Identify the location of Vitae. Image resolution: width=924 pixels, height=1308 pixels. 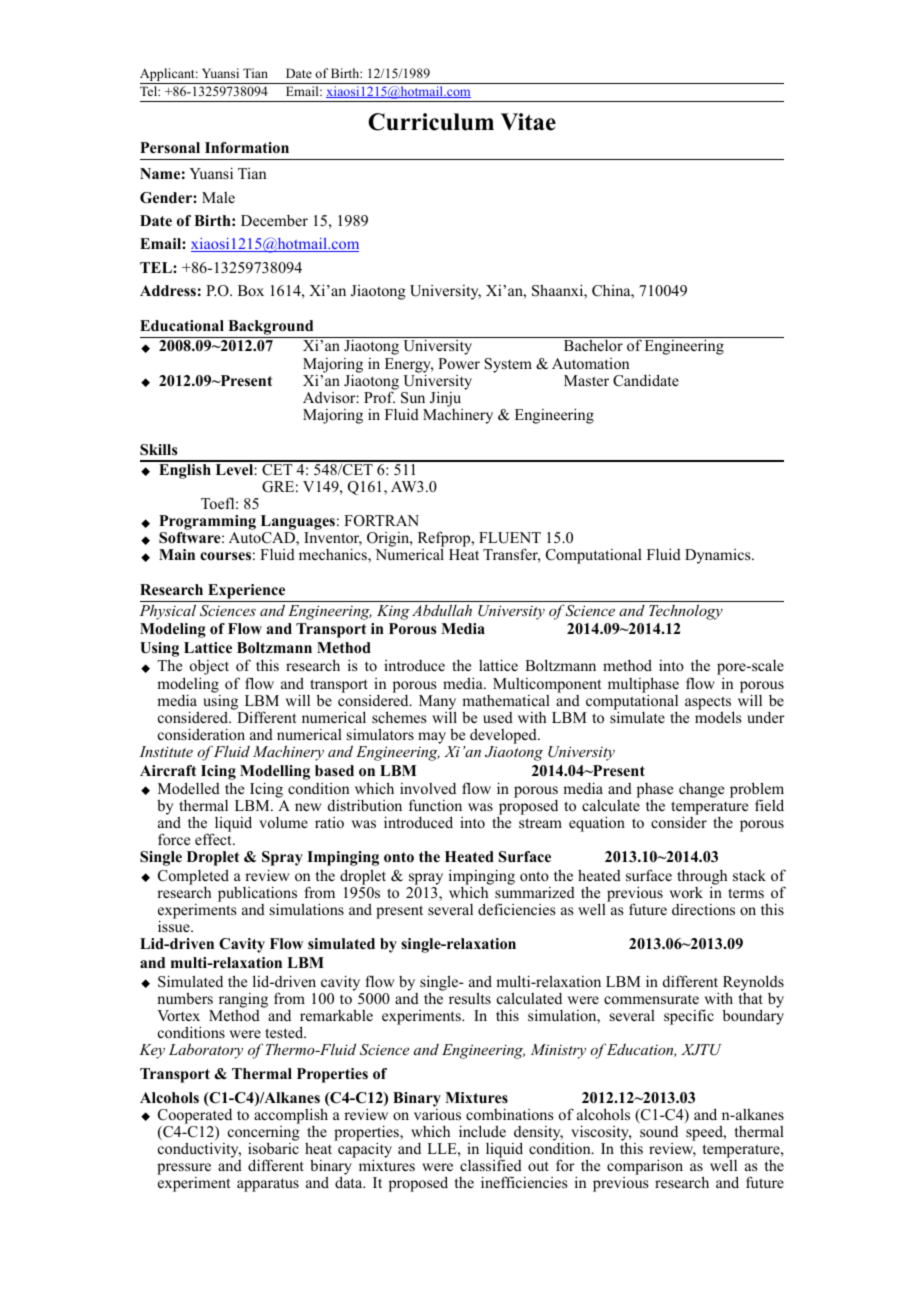
(528, 122).
